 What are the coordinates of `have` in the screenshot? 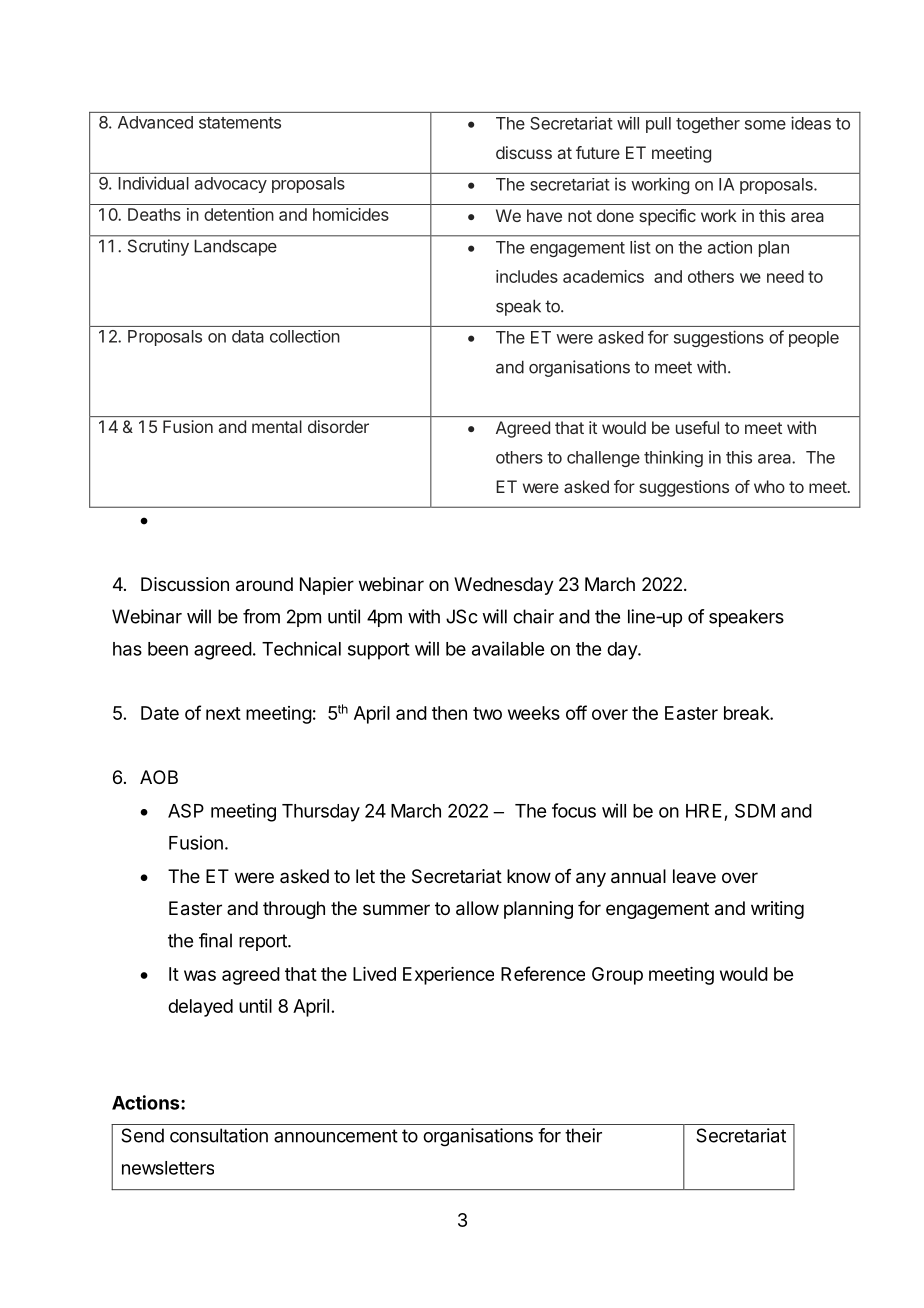 It's located at (544, 215).
